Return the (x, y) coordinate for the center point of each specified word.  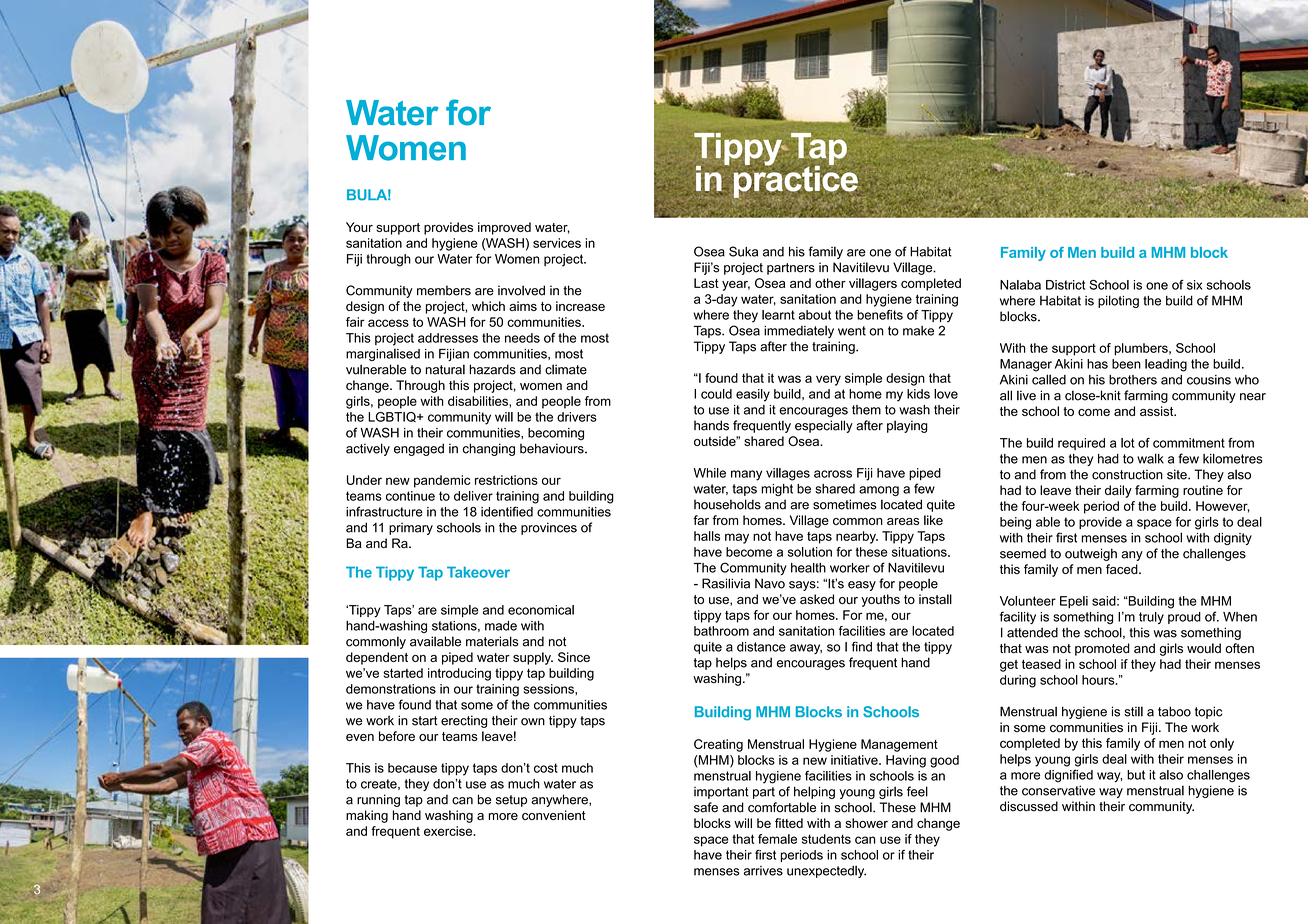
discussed (1029, 806)
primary (411, 529)
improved (504, 228)
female (777, 839)
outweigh (1091, 554)
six (1194, 285)
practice (796, 181)
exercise (449, 831)
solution (810, 552)
